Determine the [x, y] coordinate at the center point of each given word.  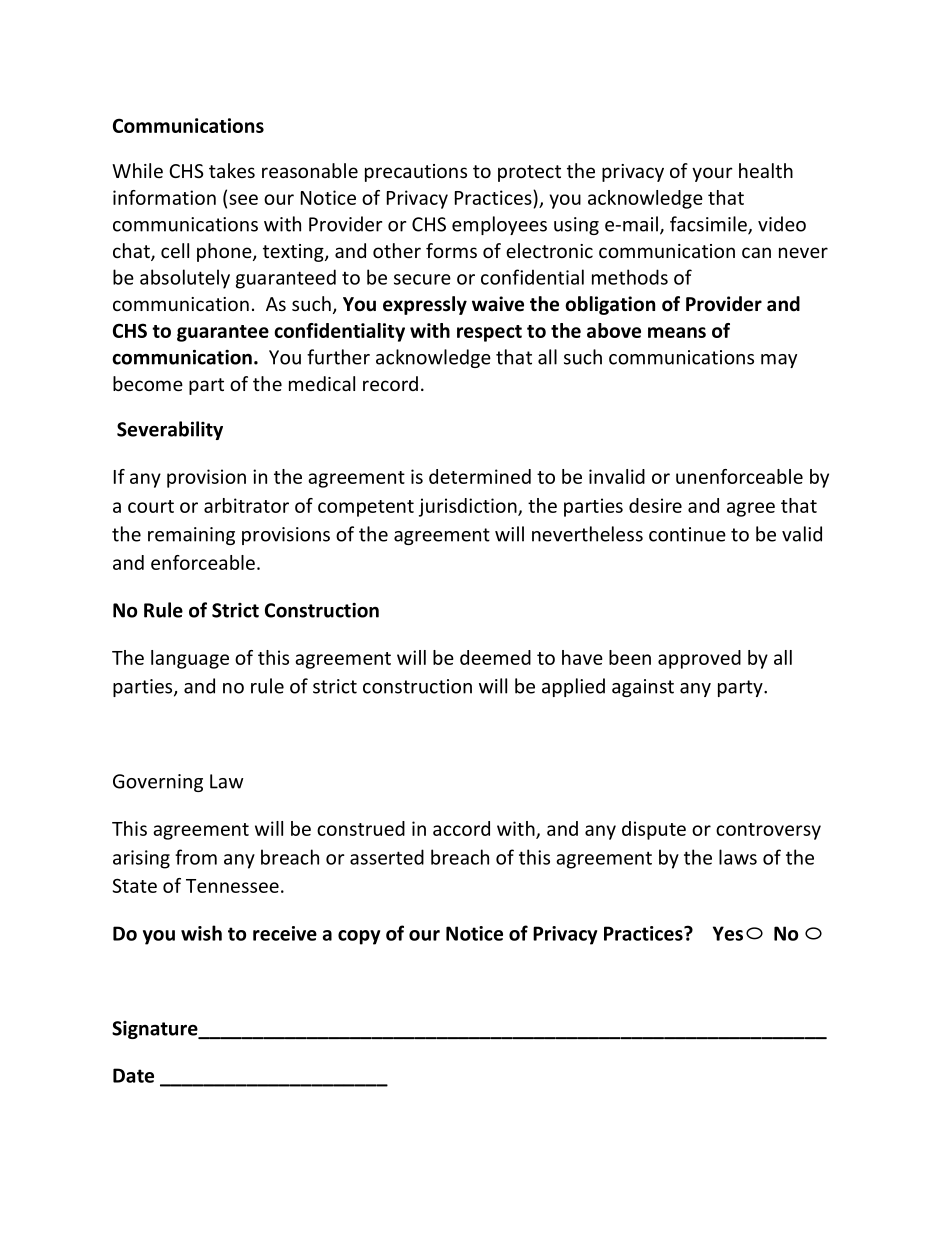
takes [232, 170]
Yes [728, 933]
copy [359, 937]
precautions [416, 173]
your [712, 174]
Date [133, 1075]
